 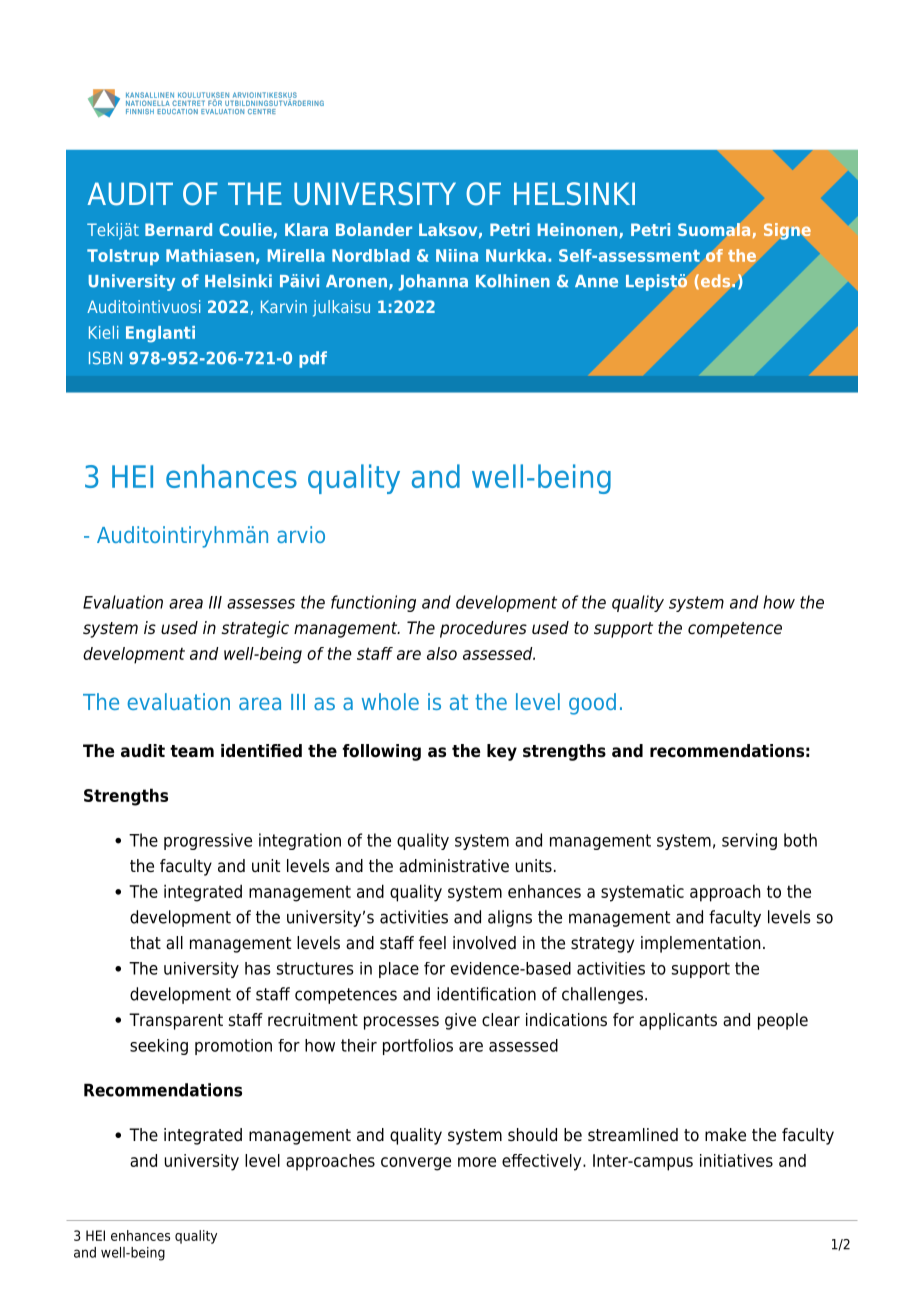 I want to click on that, so click(x=145, y=943).
